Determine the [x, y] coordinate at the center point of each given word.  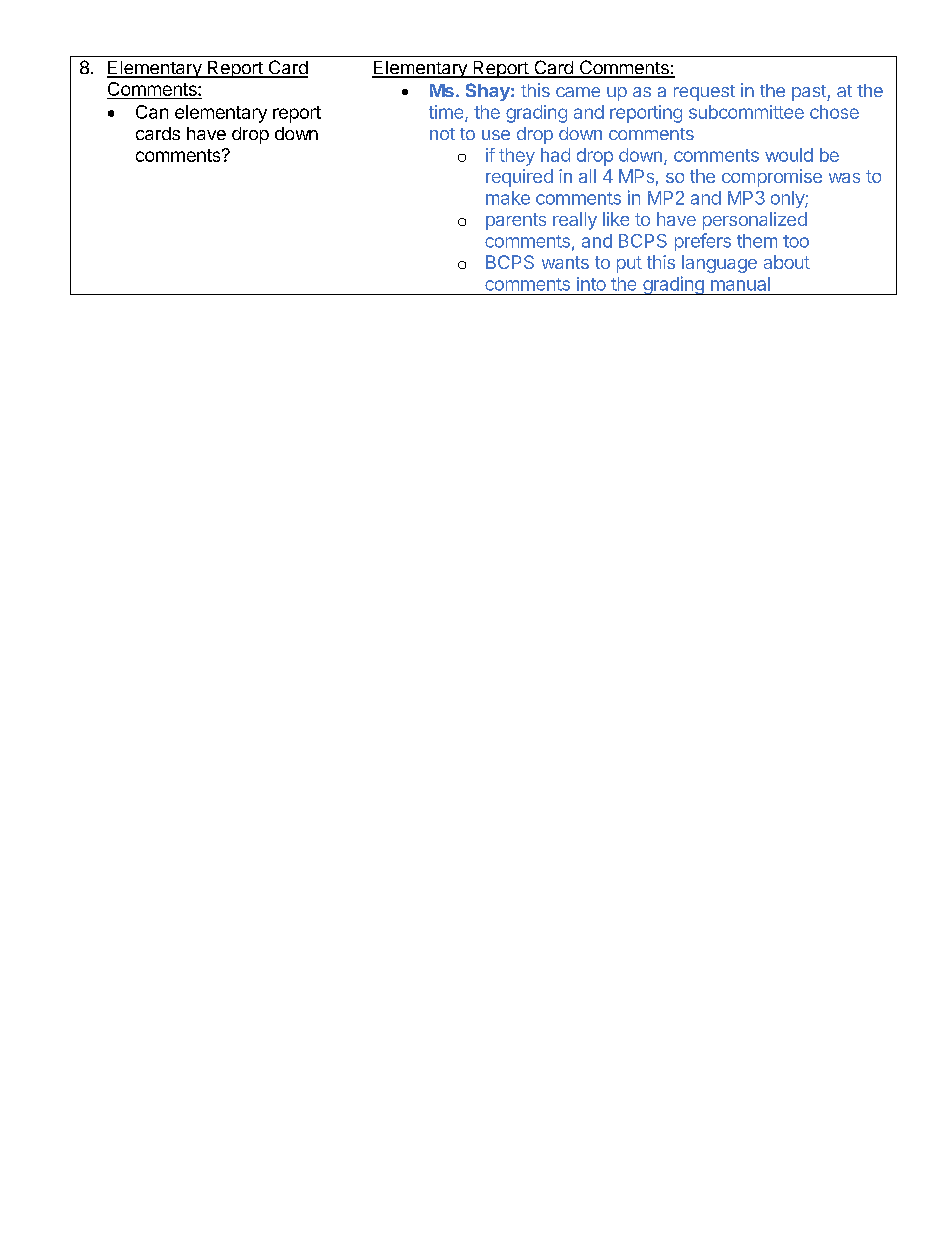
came [578, 92]
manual [740, 284]
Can [152, 112]
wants [565, 262]
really [575, 221]
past [810, 93]
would [789, 155]
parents [516, 221]
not [442, 134]
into [591, 284]
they [517, 157]
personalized [755, 221]
